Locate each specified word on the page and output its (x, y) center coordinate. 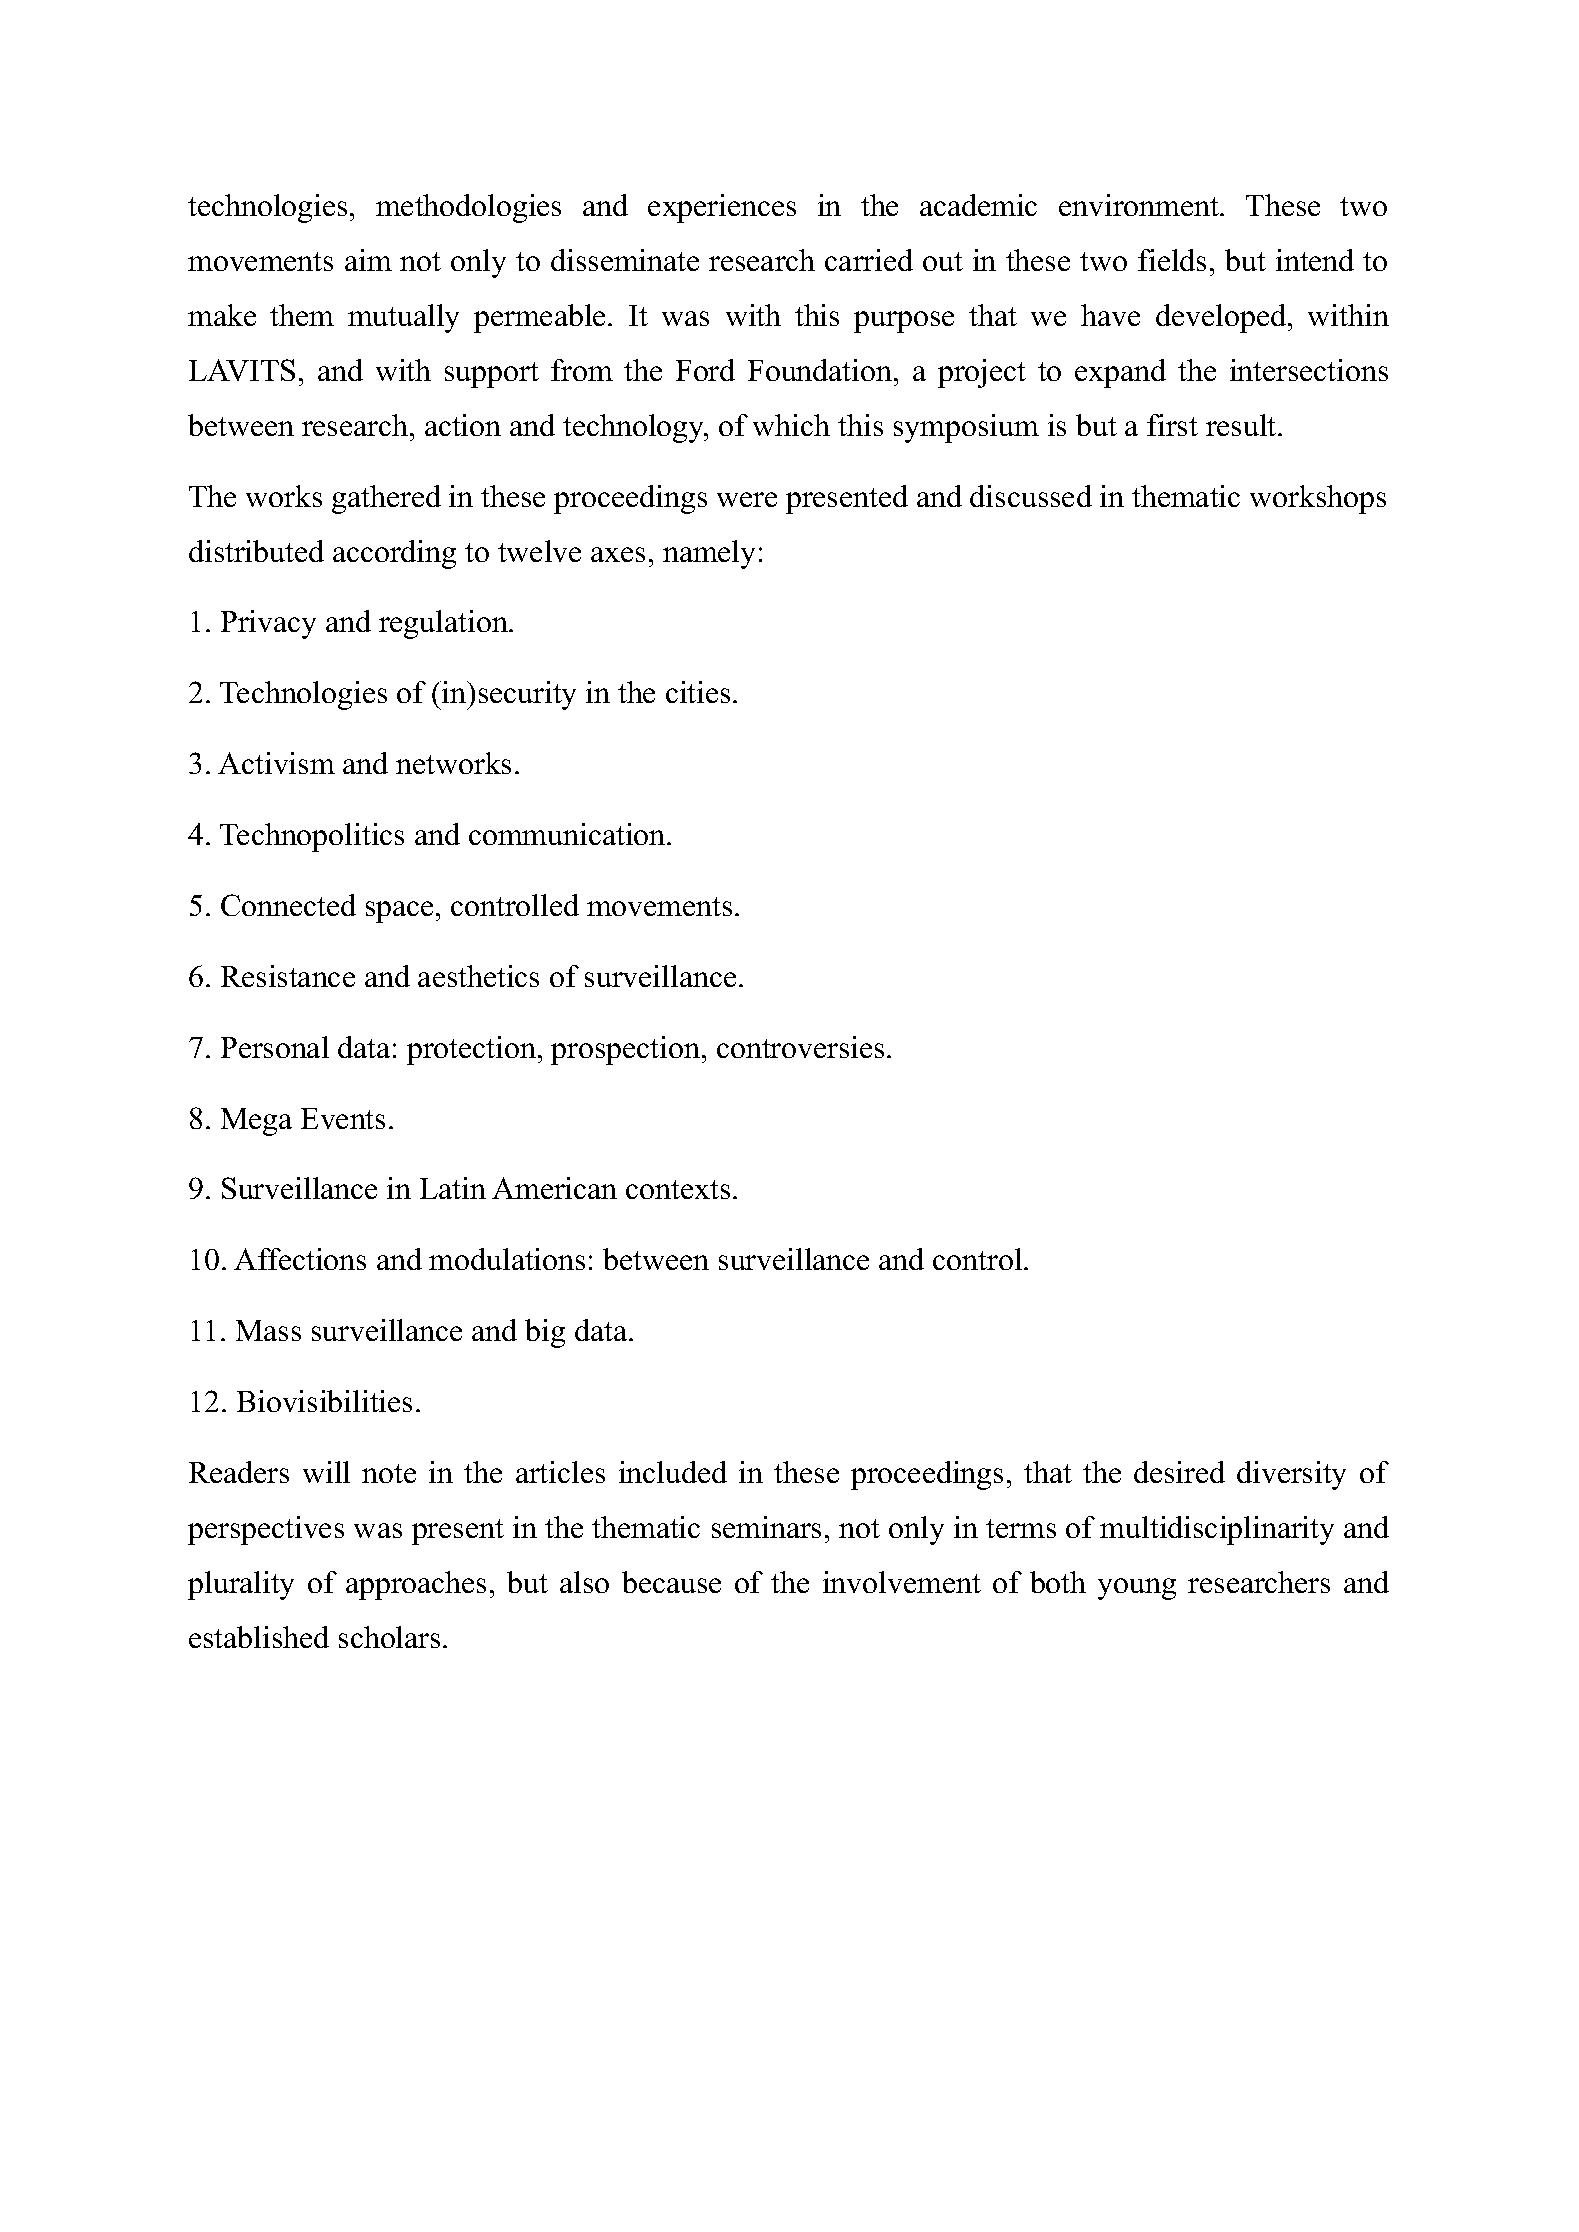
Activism (276, 763)
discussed (1031, 496)
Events (343, 1118)
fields (1172, 260)
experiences (722, 208)
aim (368, 260)
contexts (678, 1189)
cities (698, 692)
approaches (416, 1585)
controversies (800, 1047)
